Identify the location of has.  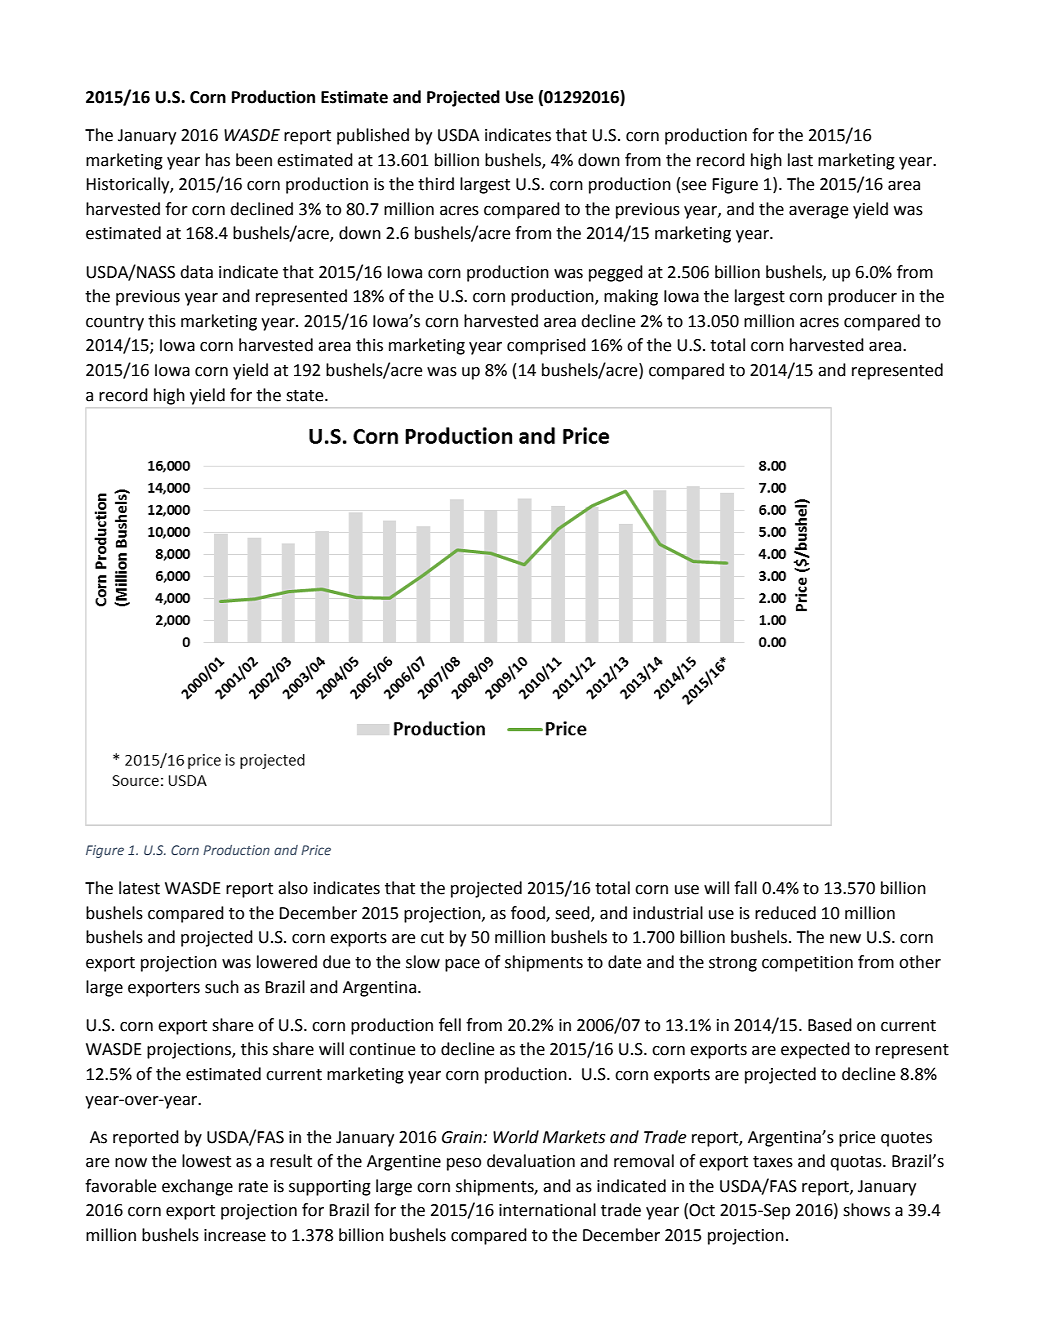
(218, 160).
